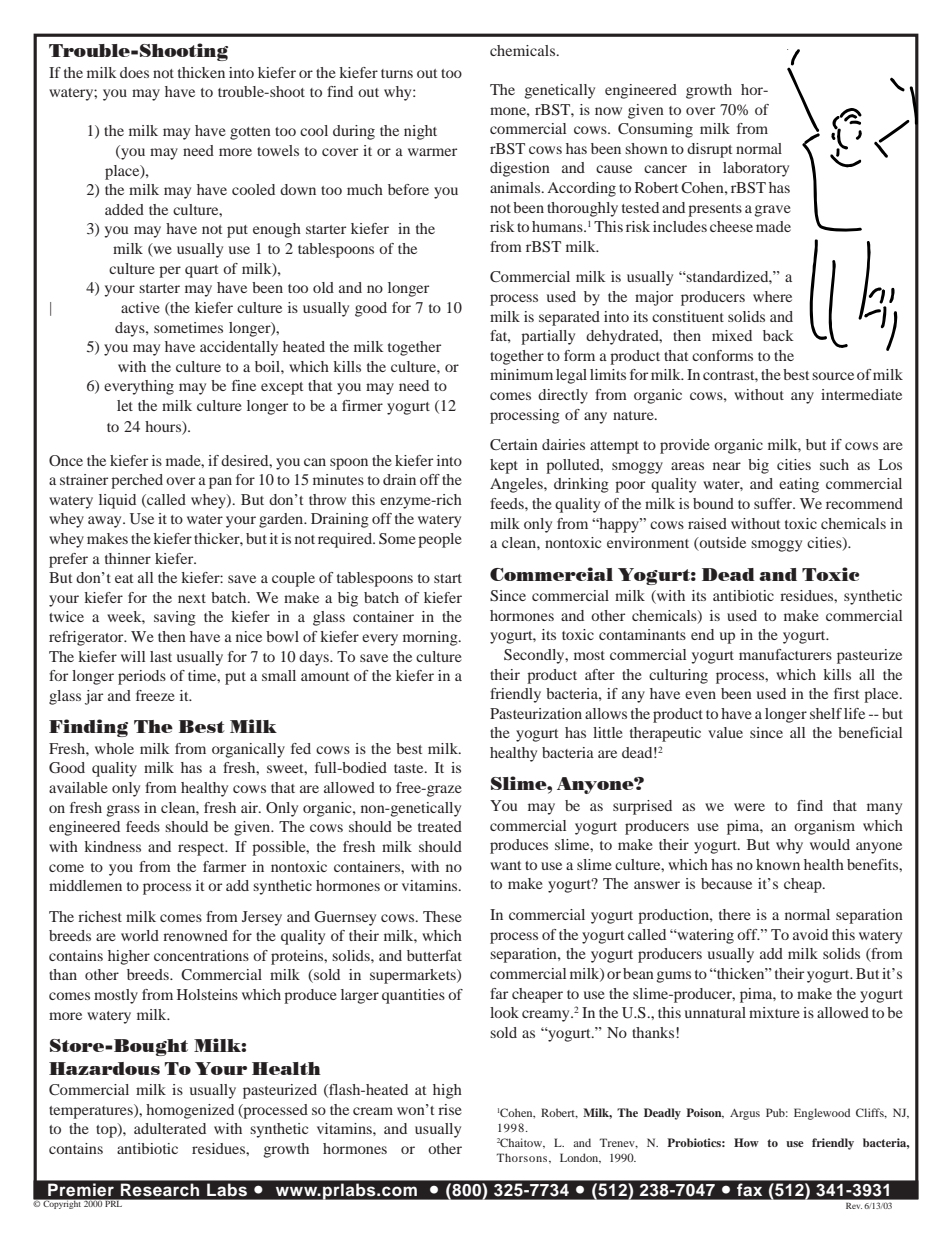 The width and height of the screenshot is (952, 1233). Describe the element at coordinates (420, 132) in the screenshot. I see `night` at that location.
